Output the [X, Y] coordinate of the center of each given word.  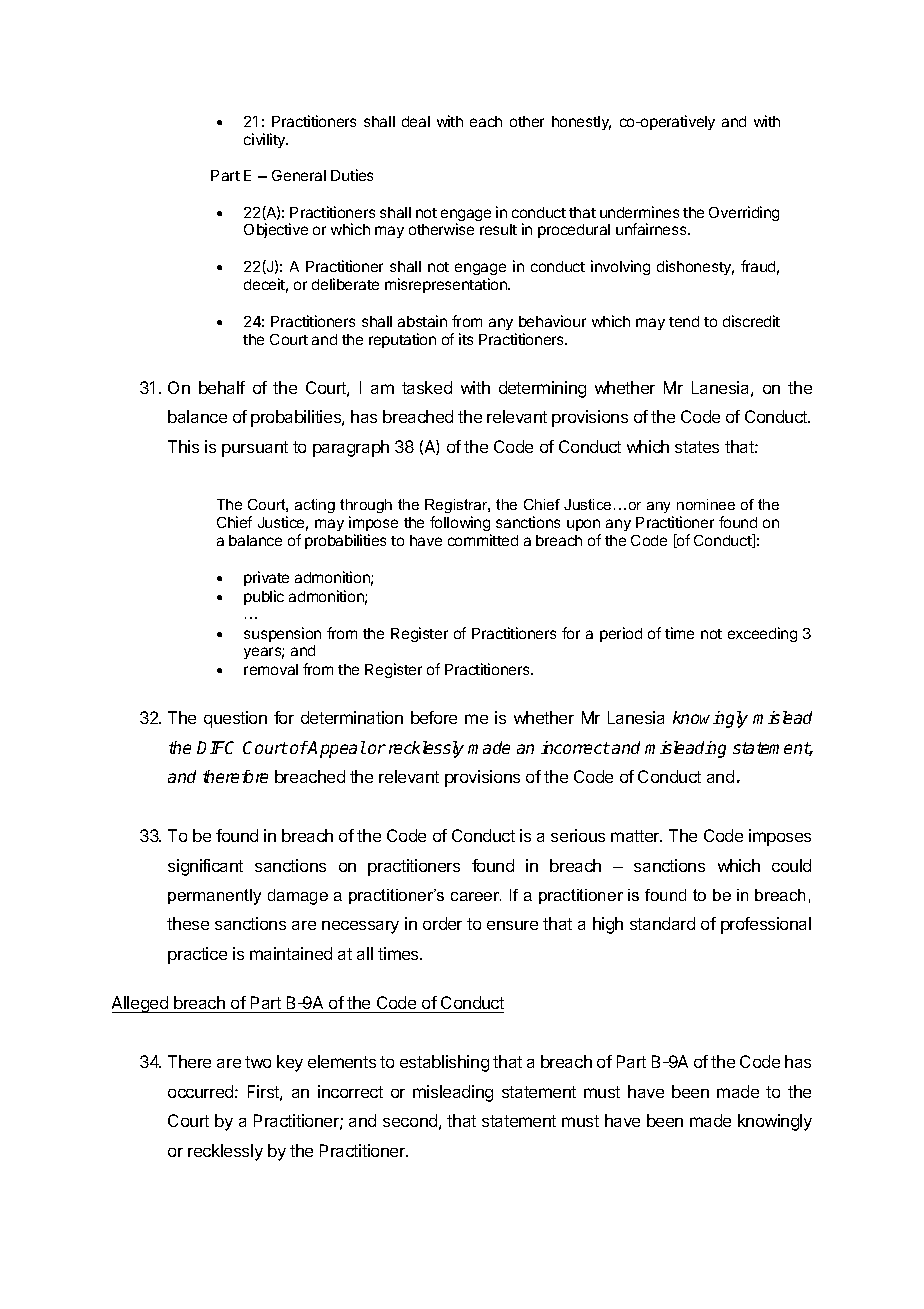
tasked [427, 387]
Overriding [744, 213]
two [258, 1062]
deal [416, 121]
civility [266, 140]
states [697, 447]
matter [636, 836]
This [183, 446]
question [235, 719]
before [434, 717]
